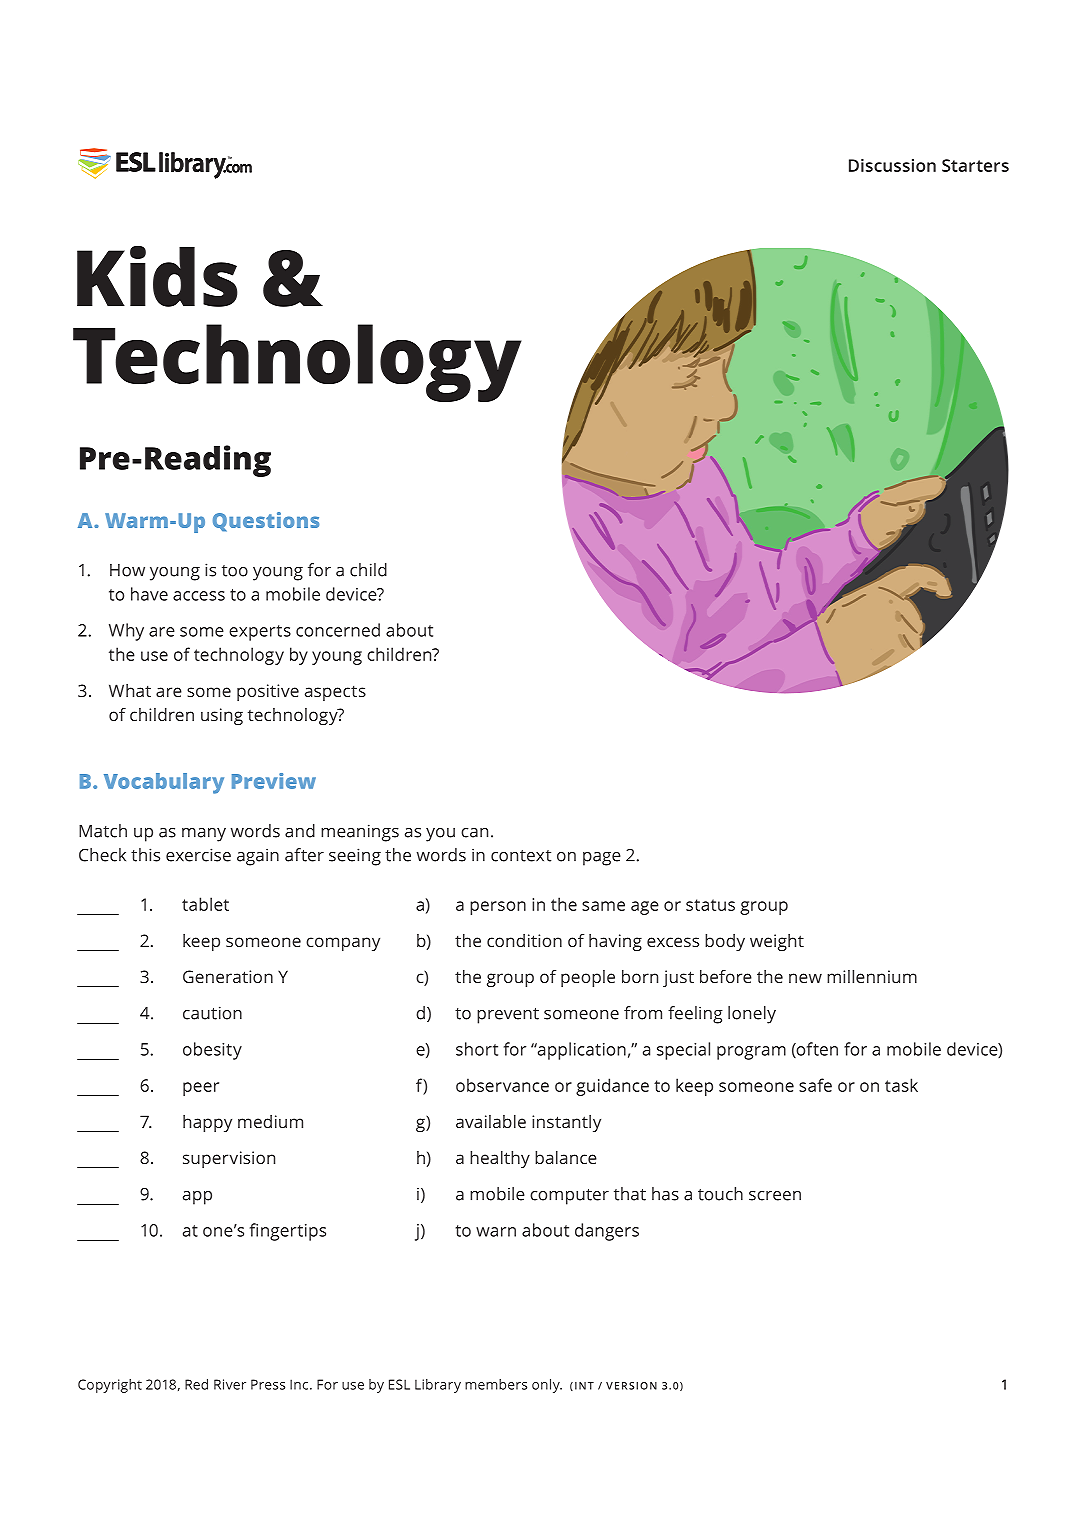 The height and width of the screenshot is (1536, 1086). What do you see at coordinates (266, 522) in the screenshot?
I see `Questions` at bounding box center [266, 522].
